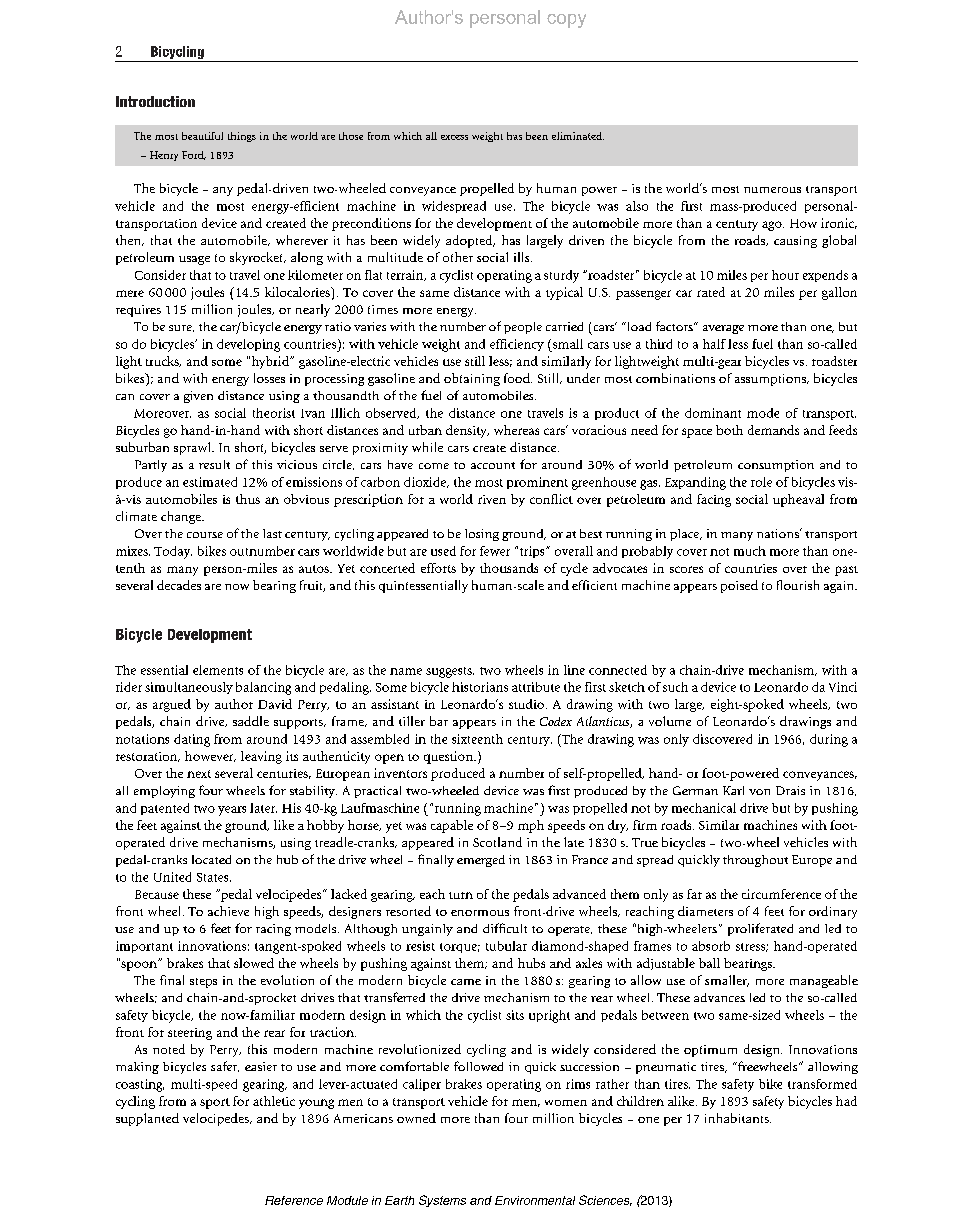 The height and width of the page is (1232, 964). I want to click on Introduction, so click(155, 101).
